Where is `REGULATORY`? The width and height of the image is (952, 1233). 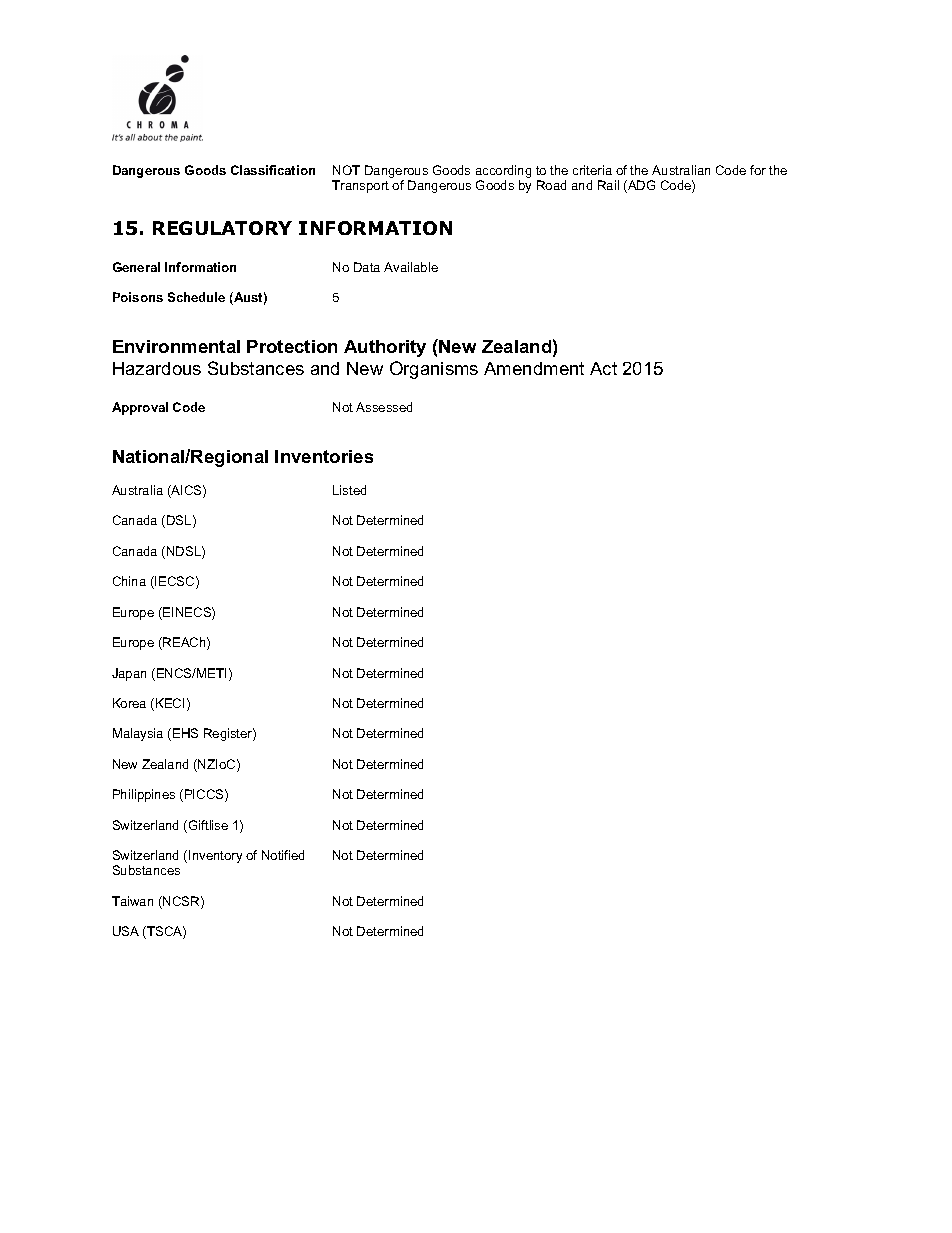
REGULATORY is located at coordinates (222, 228).
